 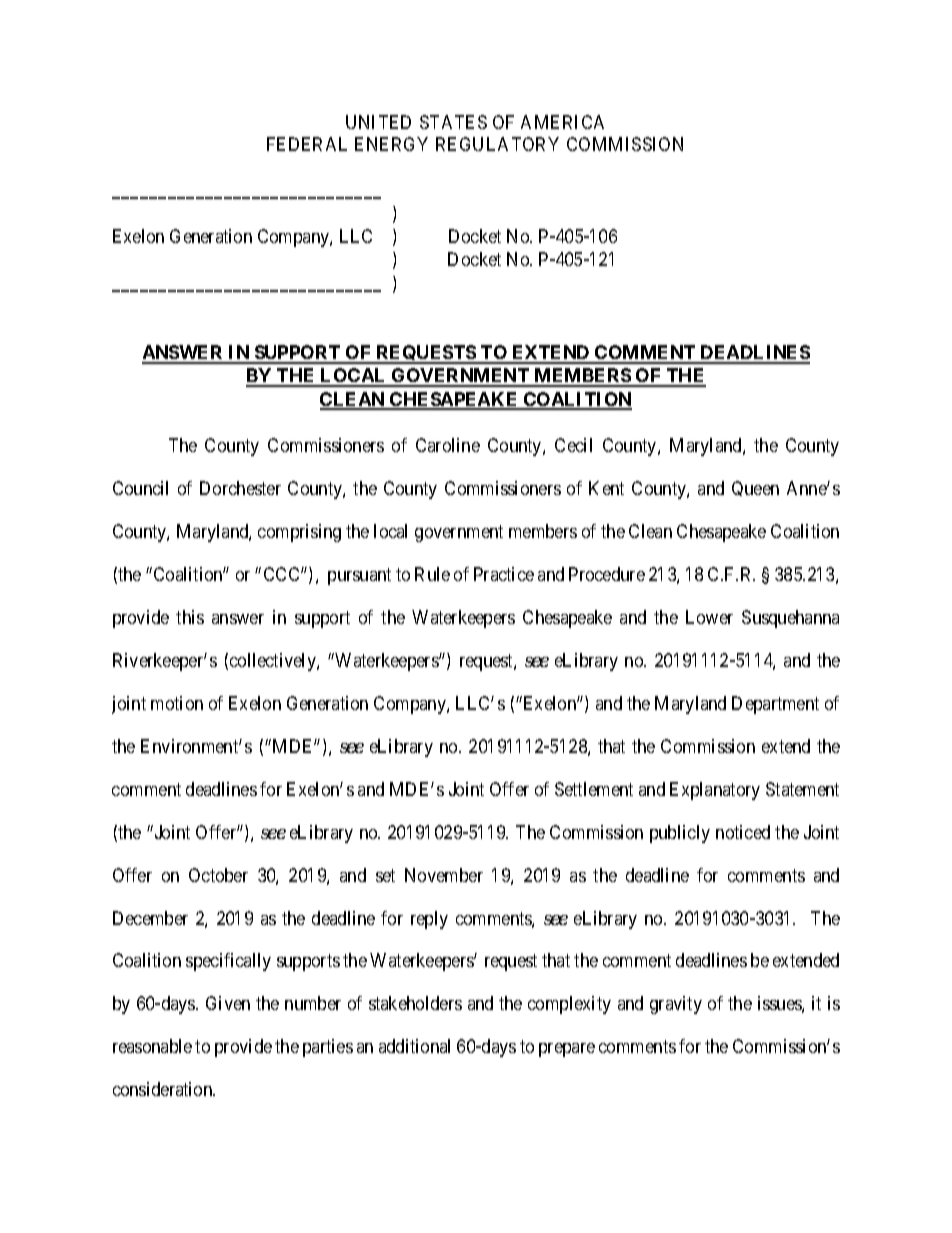 What do you see at coordinates (164, 1089) in the page?
I see `consideration` at bounding box center [164, 1089].
